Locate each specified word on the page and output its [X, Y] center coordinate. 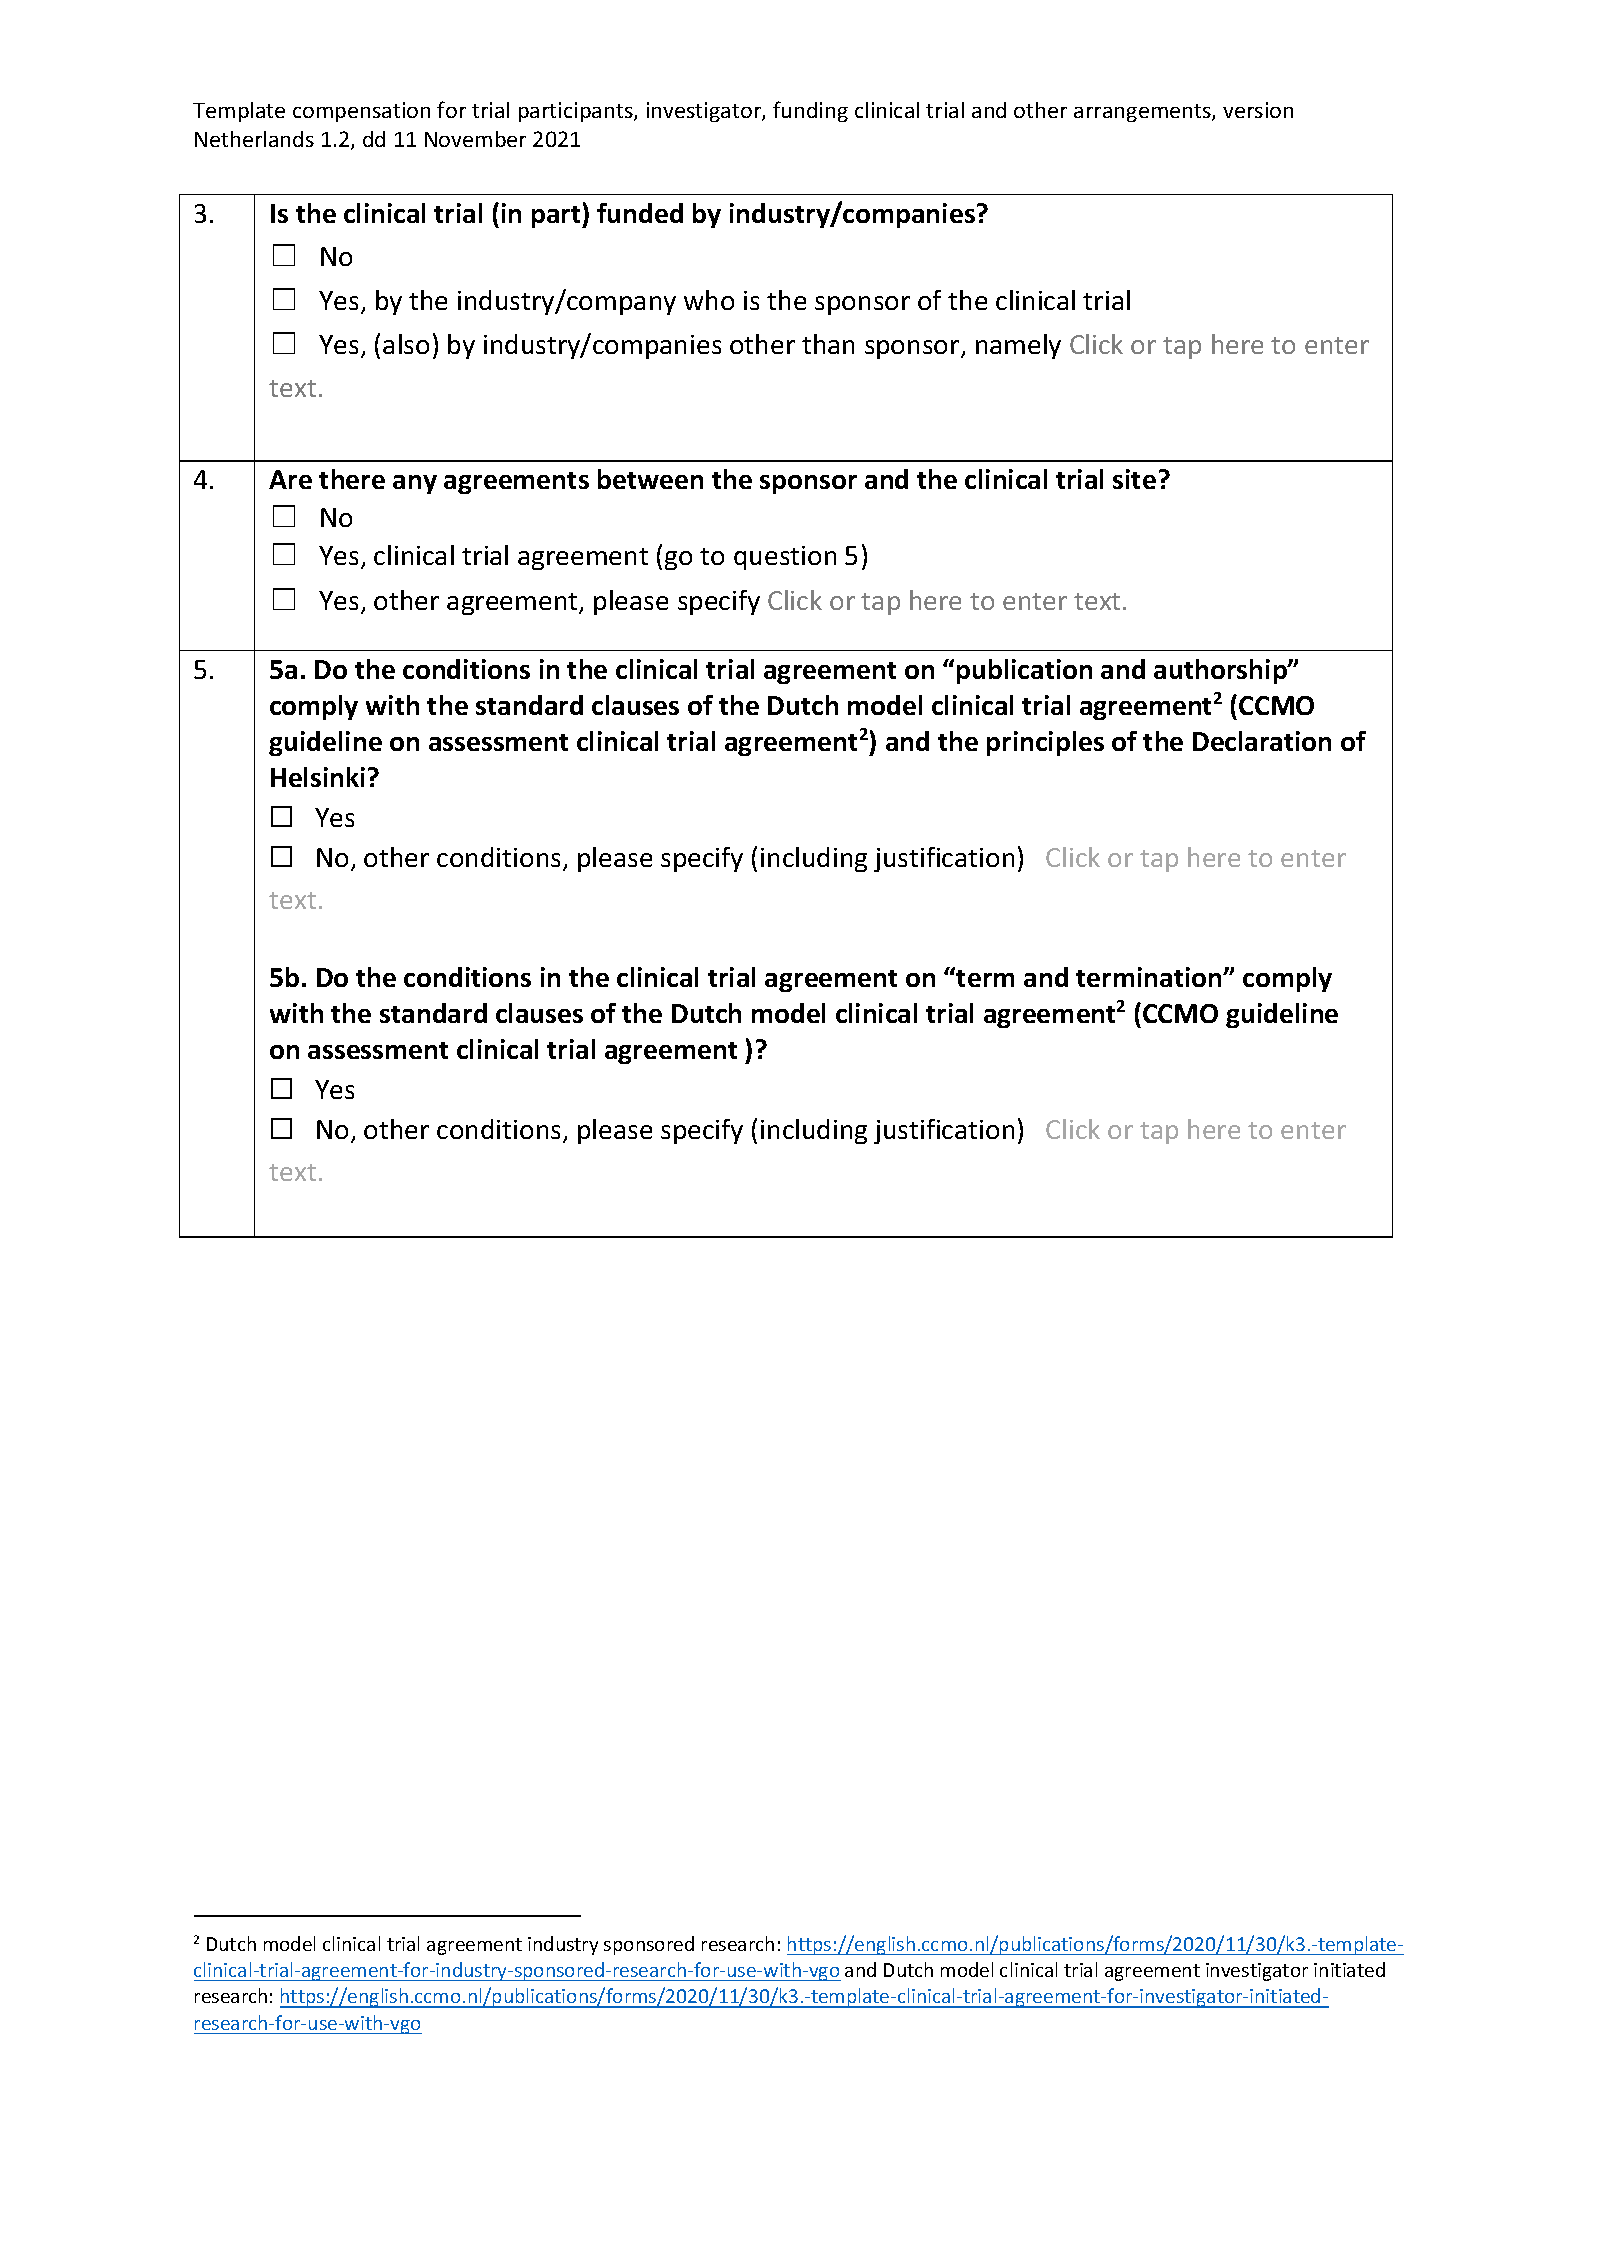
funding [810, 111]
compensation [361, 112]
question [785, 558]
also [406, 344]
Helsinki [318, 777]
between [650, 479]
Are [290, 479]
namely [1018, 346]
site [1134, 479]
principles [1045, 743]
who [709, 300]
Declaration [1262, 741]
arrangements [1143, 113]
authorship [1221, 671]
